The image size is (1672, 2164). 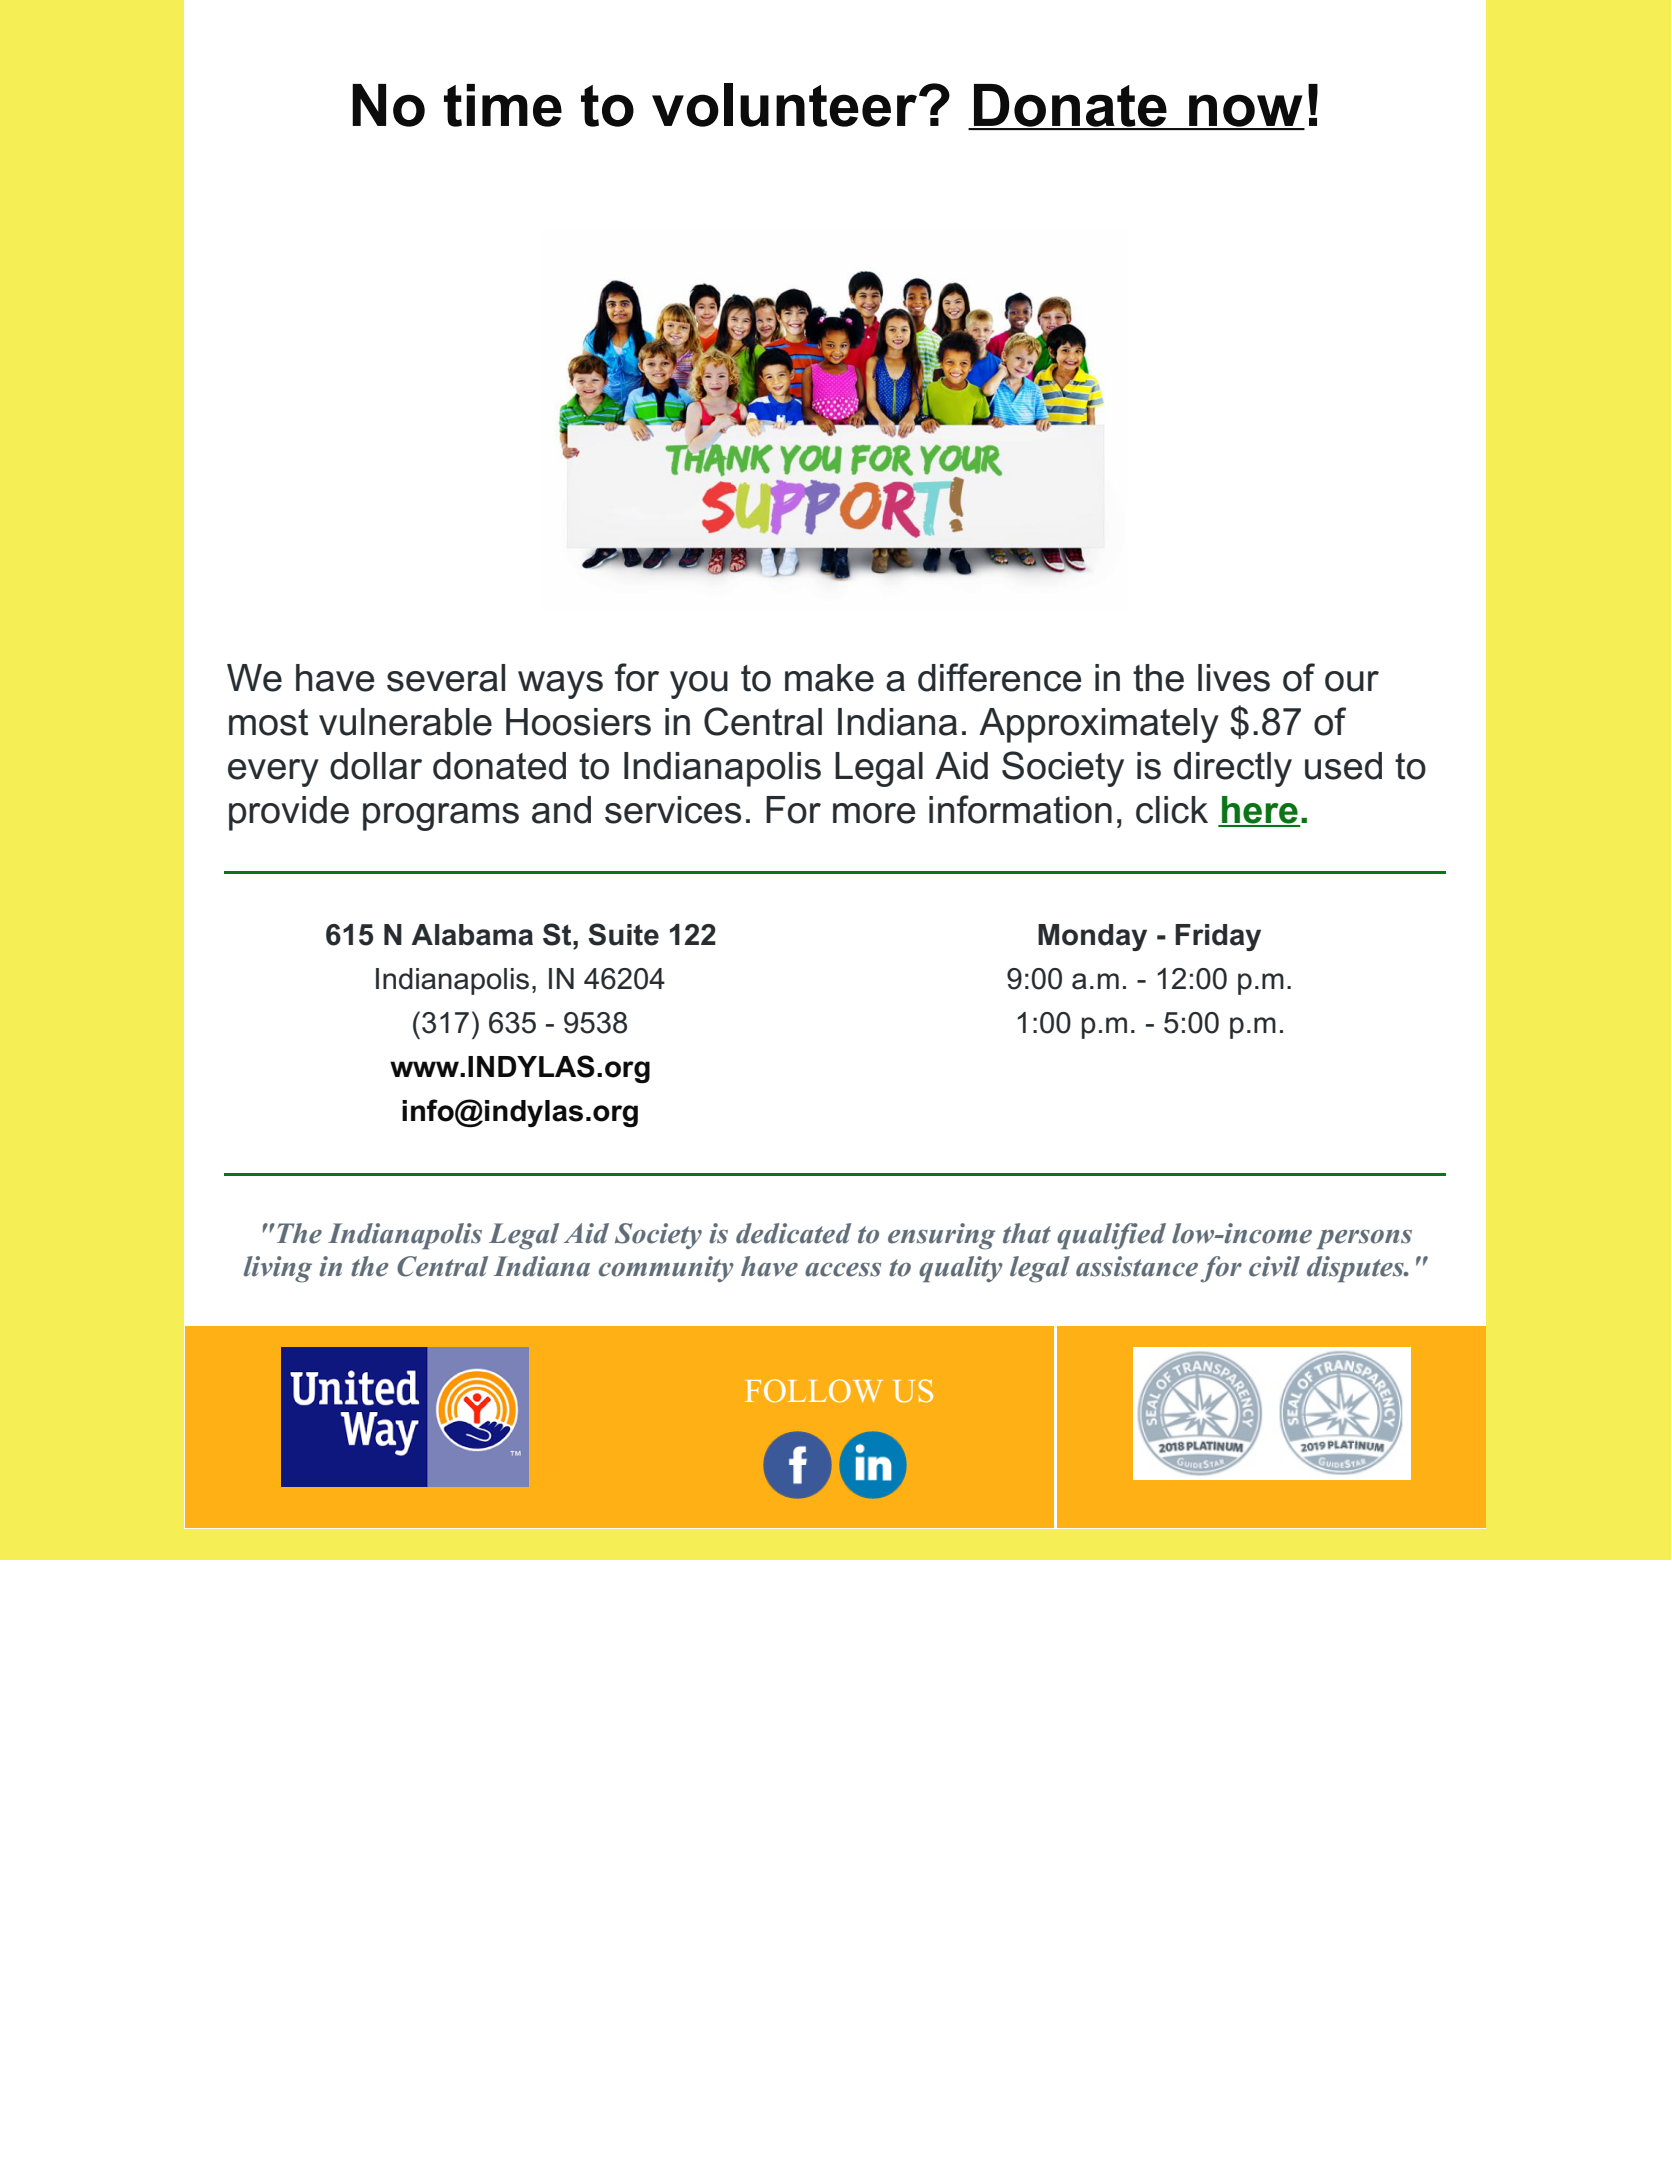 I want to click on programs, so click(x=441, y=817).
